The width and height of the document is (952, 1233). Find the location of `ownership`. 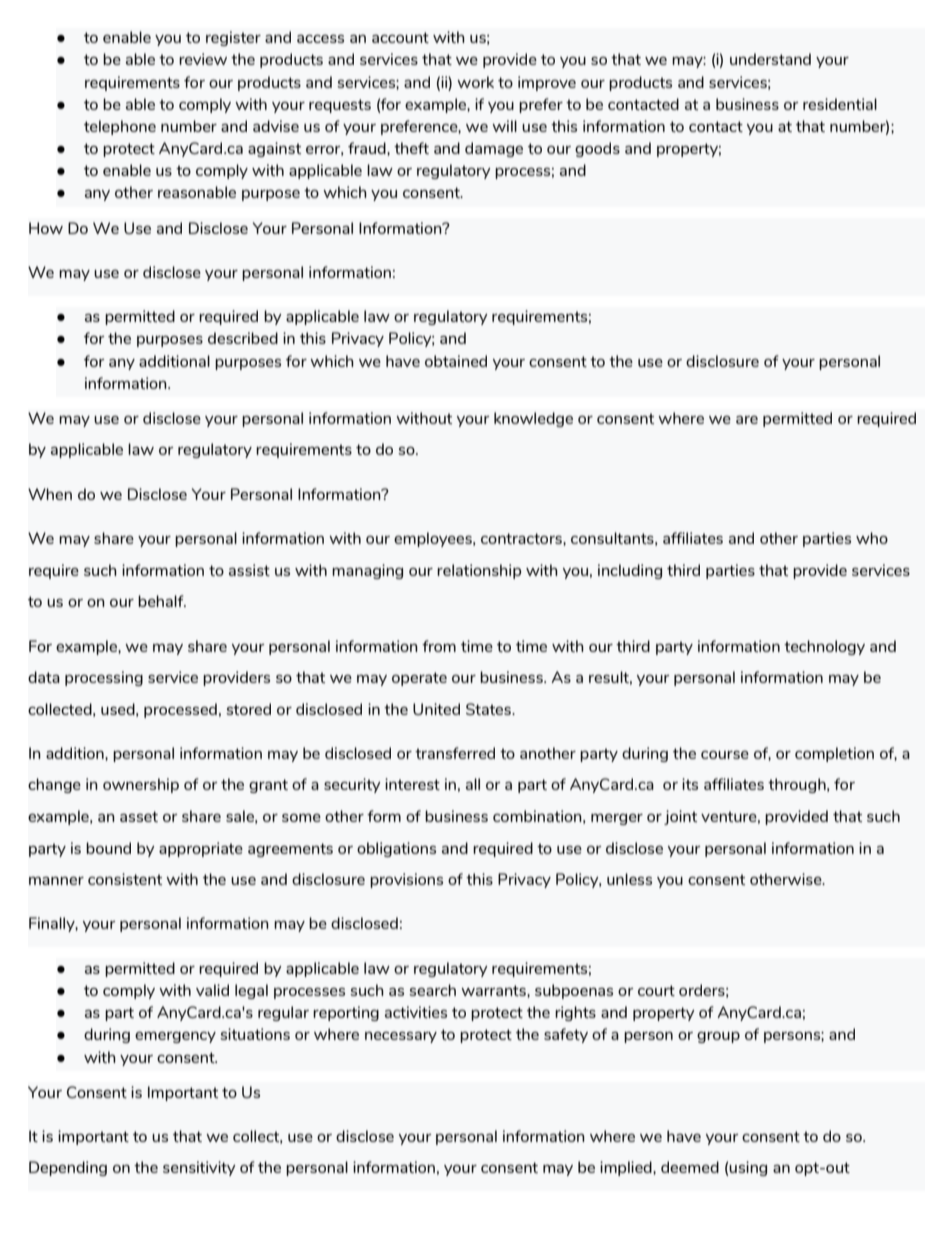

ownership is located at coordinates (141, 785).
